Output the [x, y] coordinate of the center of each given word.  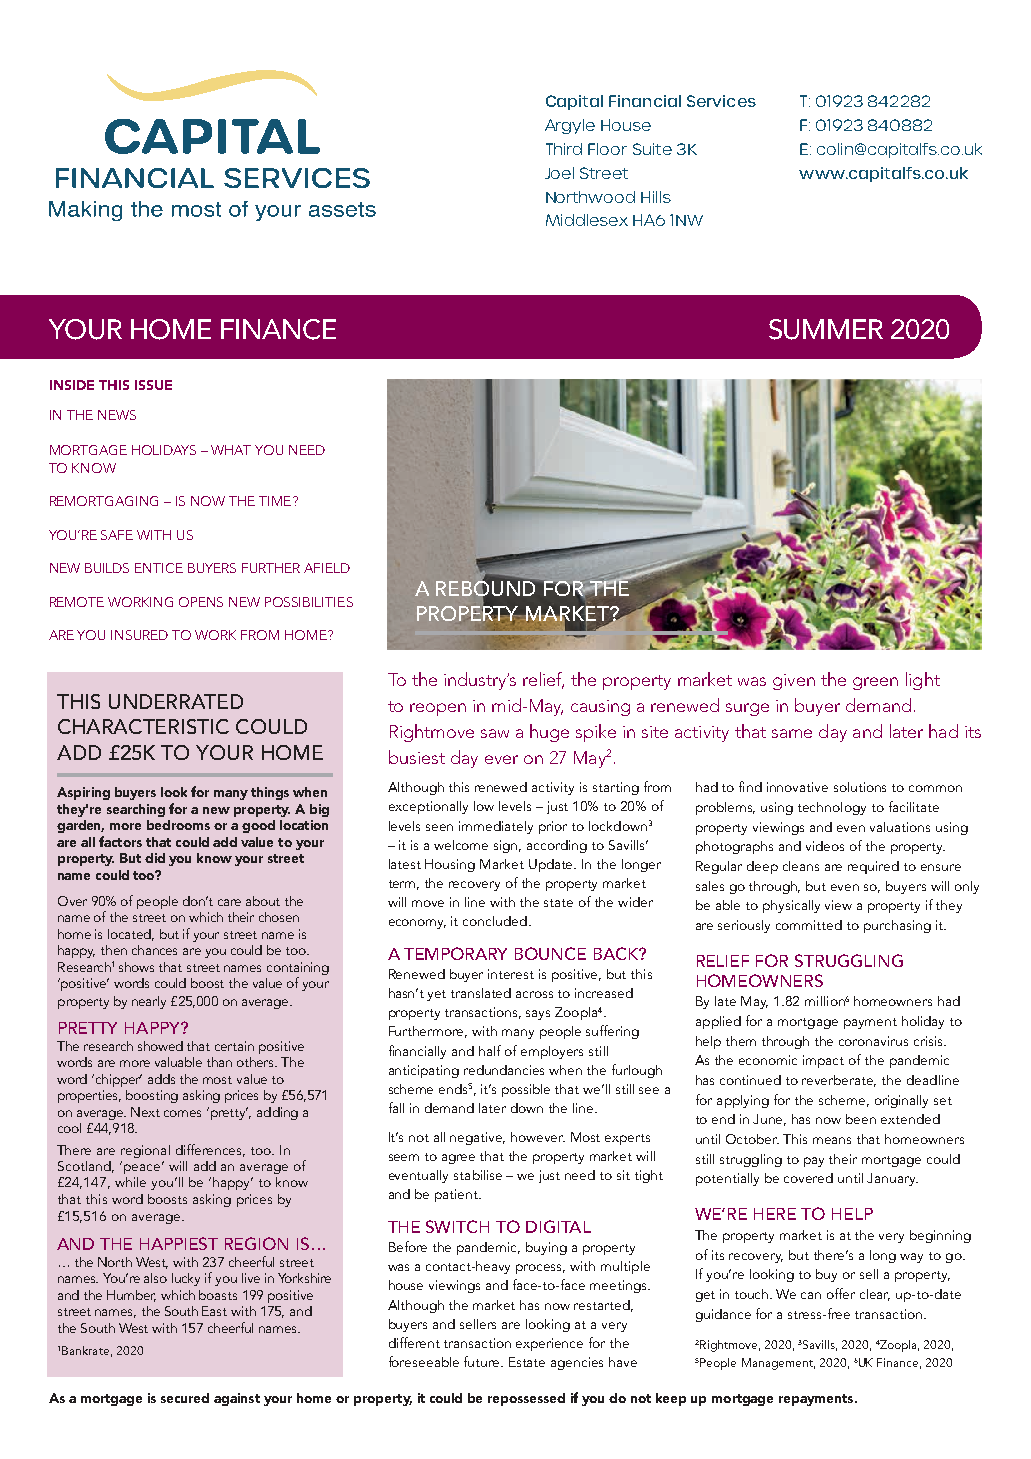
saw [495, 733]
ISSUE [153, 385]
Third [564, 149]
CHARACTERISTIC [143, 726]
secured [185, 1398]
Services [721, 101]
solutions [860, 787]
